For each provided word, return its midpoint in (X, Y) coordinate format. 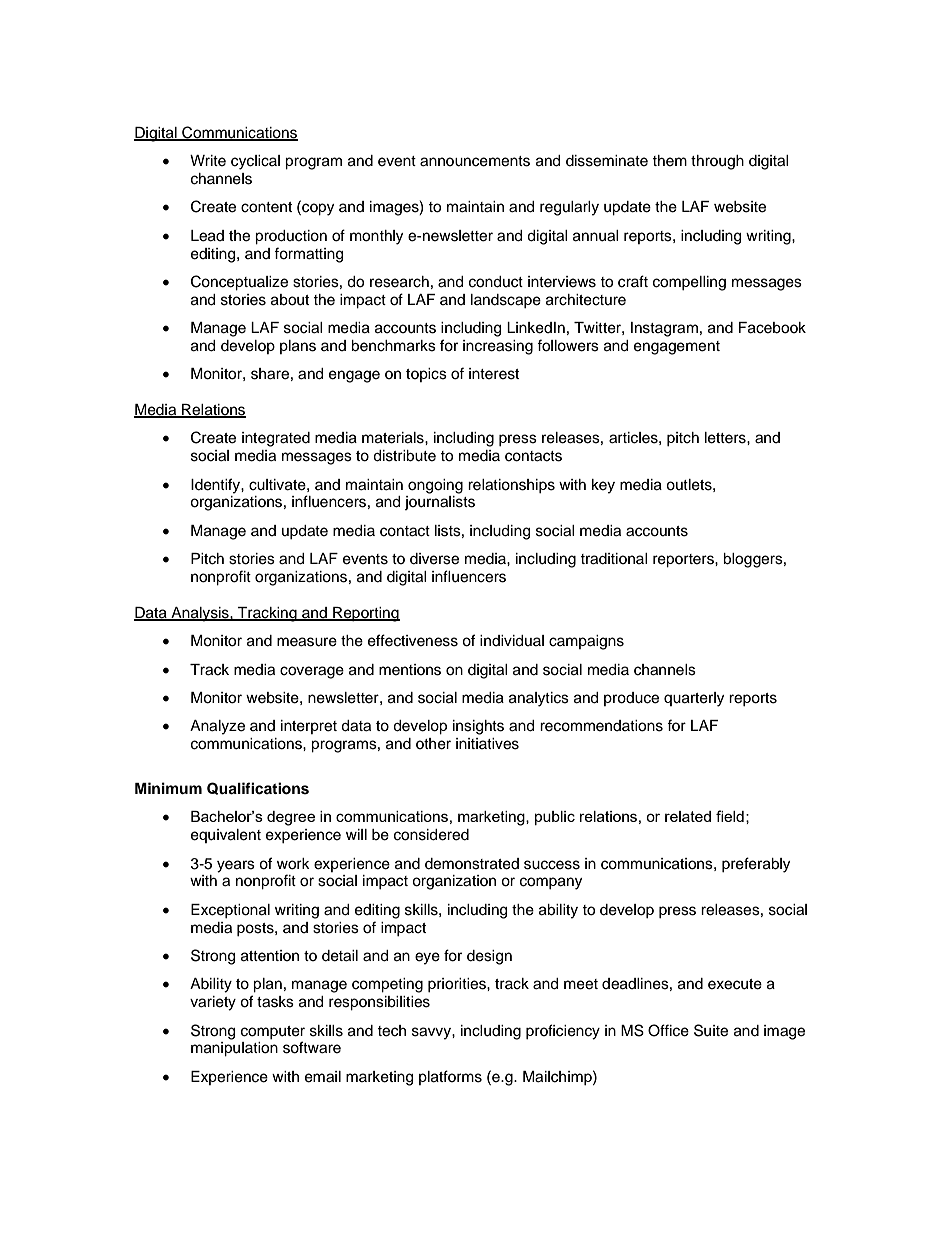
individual (512, 641)
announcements (475, 161)
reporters (684, 561)
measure (307, 642)
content (266, 207)
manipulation (234, 1049)
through (717, 162)
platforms (450, 1077)
